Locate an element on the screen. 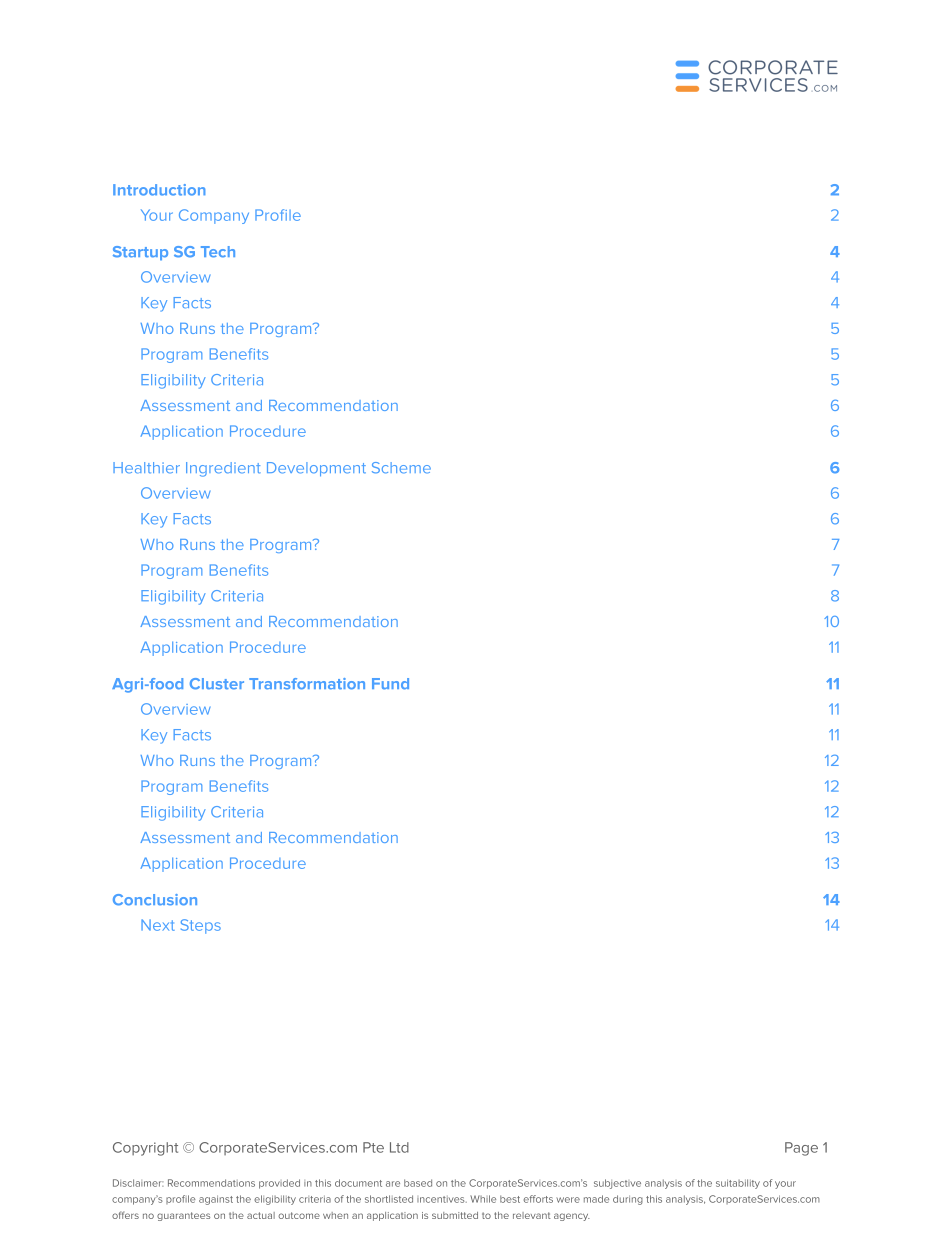  Transformation is located at coordinates (307, 684).
